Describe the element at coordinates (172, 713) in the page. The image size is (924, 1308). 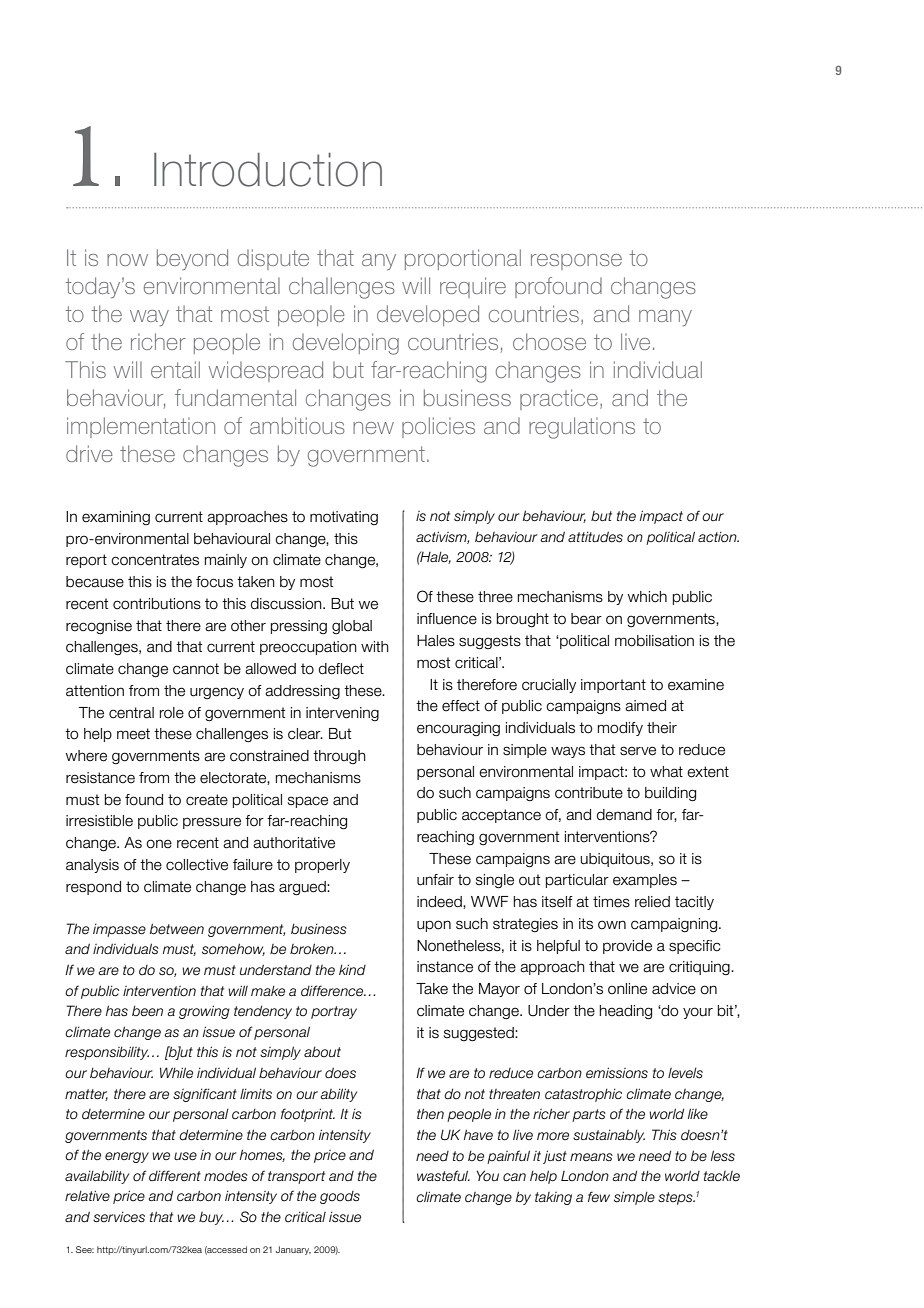
I see `role` at that location.
